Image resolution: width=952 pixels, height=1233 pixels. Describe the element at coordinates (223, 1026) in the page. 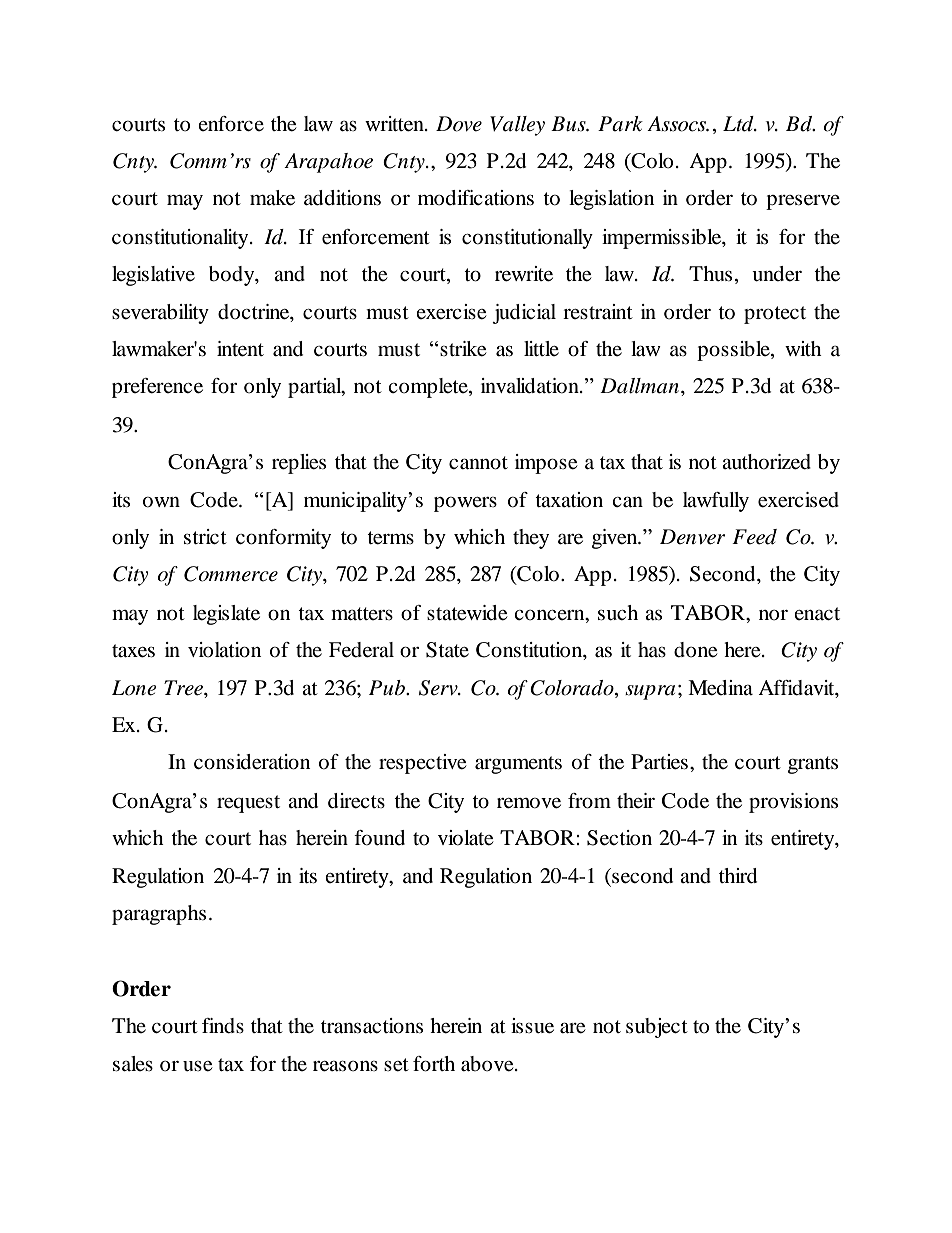

I see `finds` at that location.
